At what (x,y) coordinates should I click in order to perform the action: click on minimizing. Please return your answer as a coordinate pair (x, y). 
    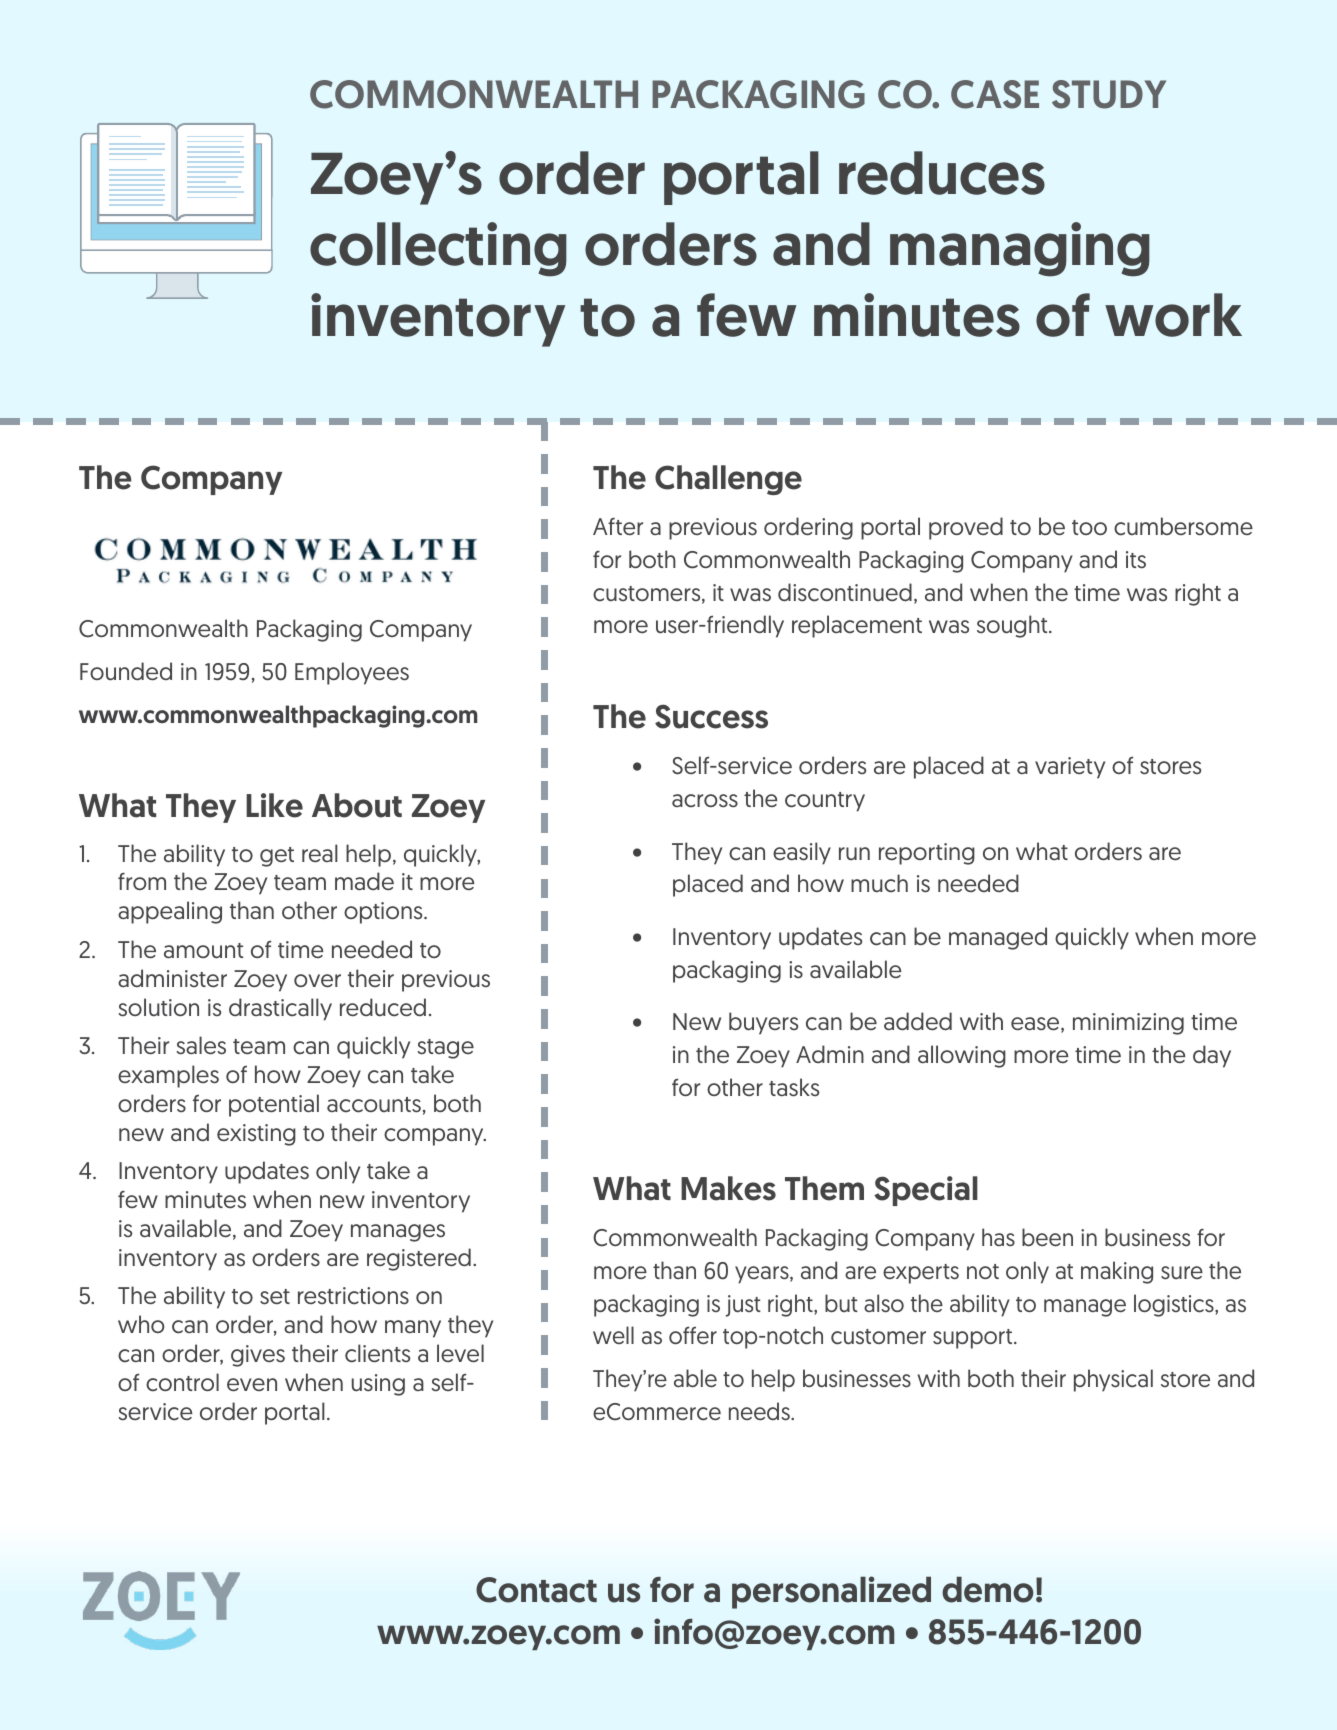
    Looking at the image, I should click on (1128, 1024).
